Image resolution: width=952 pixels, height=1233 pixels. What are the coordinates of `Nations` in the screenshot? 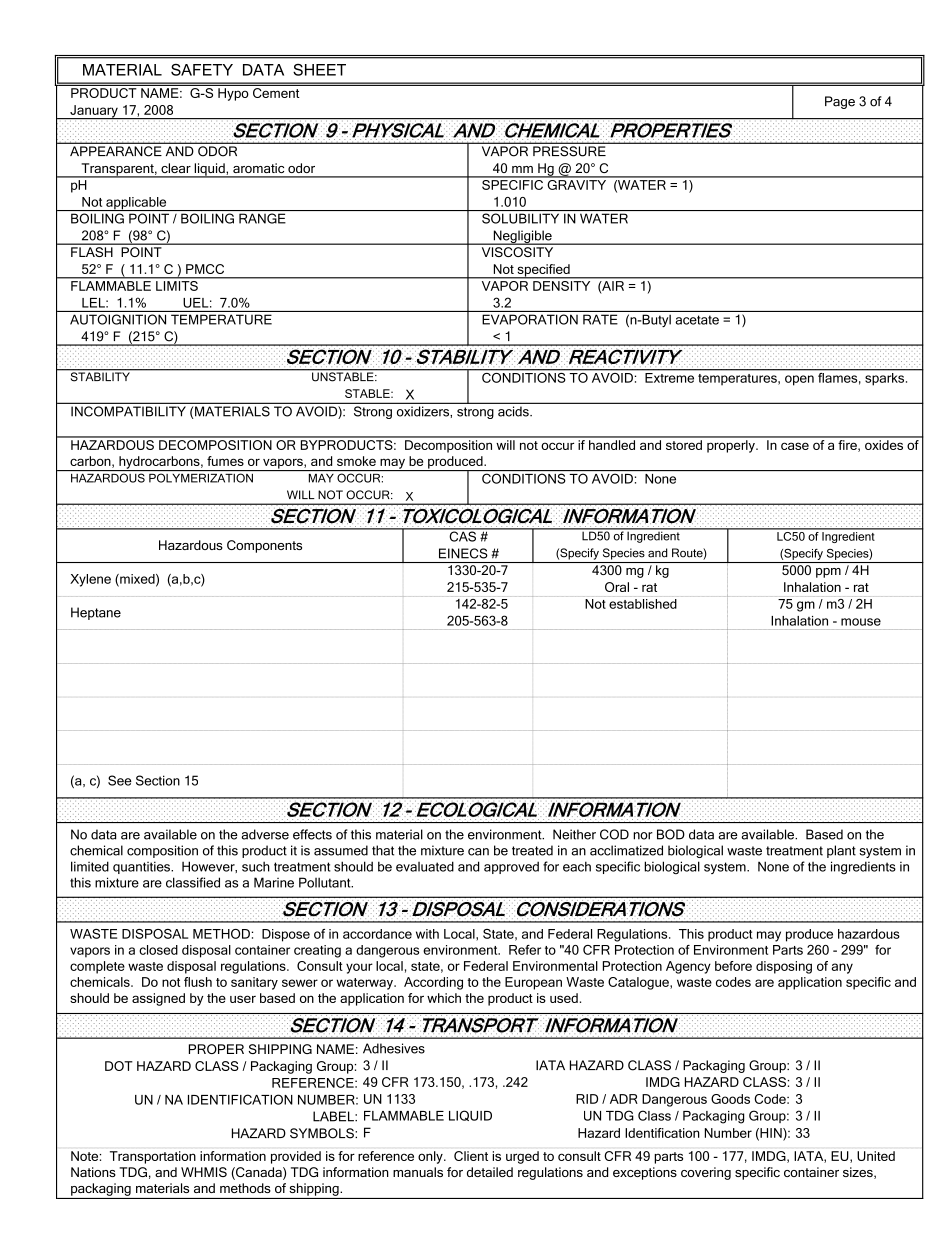 It's located at (93, 1172).
